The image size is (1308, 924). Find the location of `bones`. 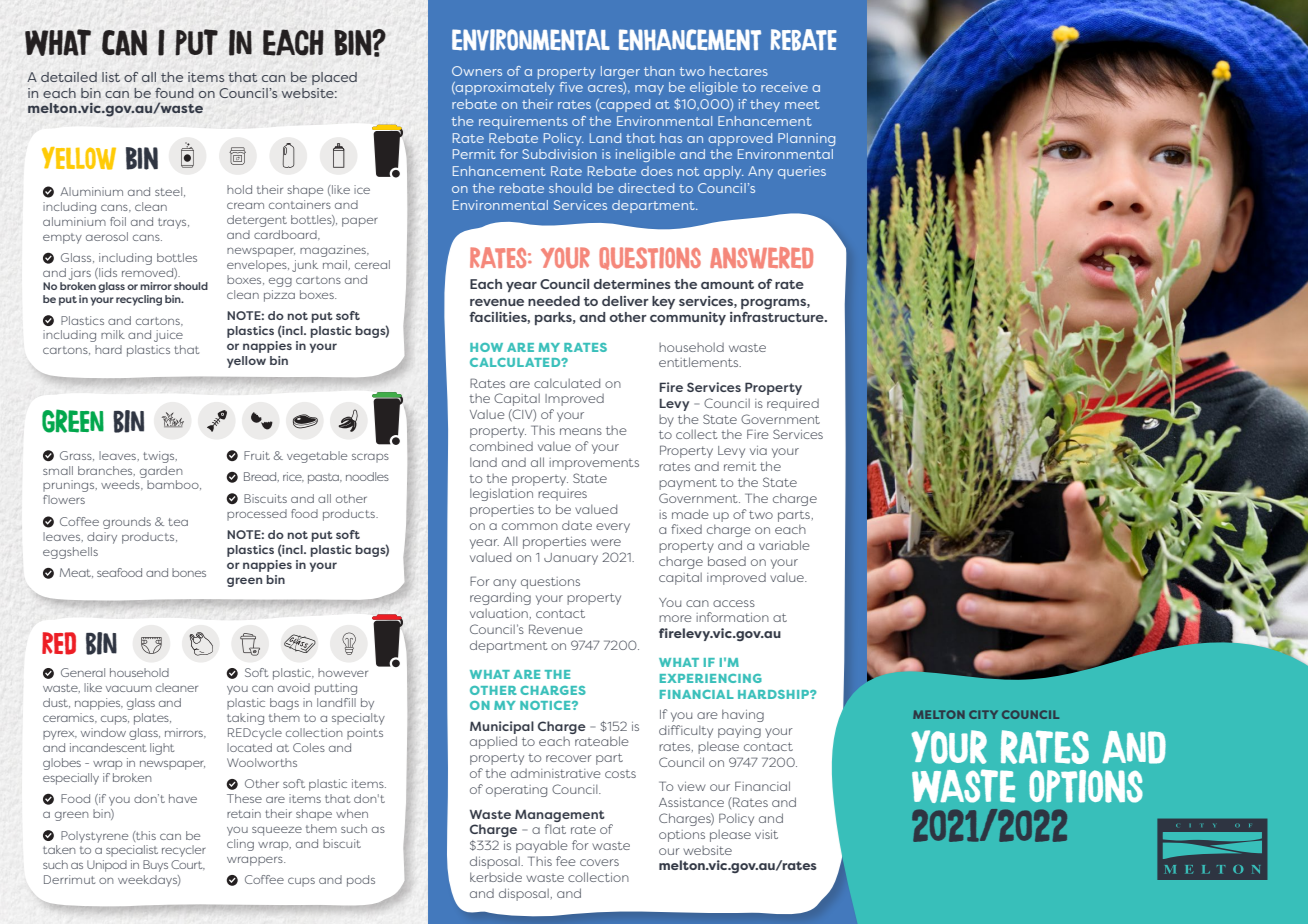

bones is located at coordinates (189, 572).
